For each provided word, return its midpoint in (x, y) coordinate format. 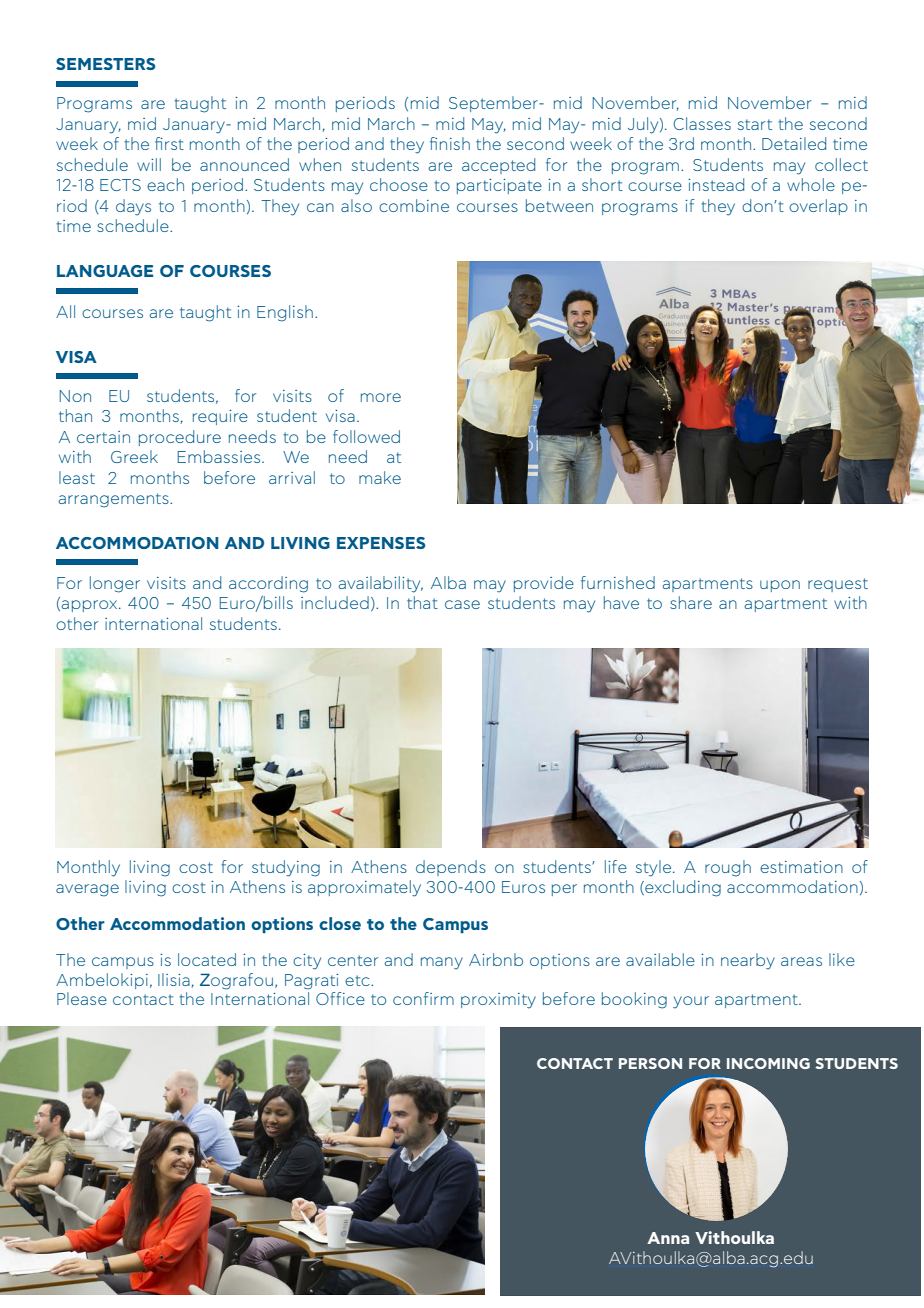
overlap (818, 207)
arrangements (115, 500)
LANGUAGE (105, 271)
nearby (748, 961)
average (87, 890)
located (207, 959)
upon (780, 586)
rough (728, 868)
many (442, 963)
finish (450, 143)
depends (451, 868)
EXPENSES (381, 543)
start (755, 124)
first (169, 143)
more (381, 397)
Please (82, 998)
